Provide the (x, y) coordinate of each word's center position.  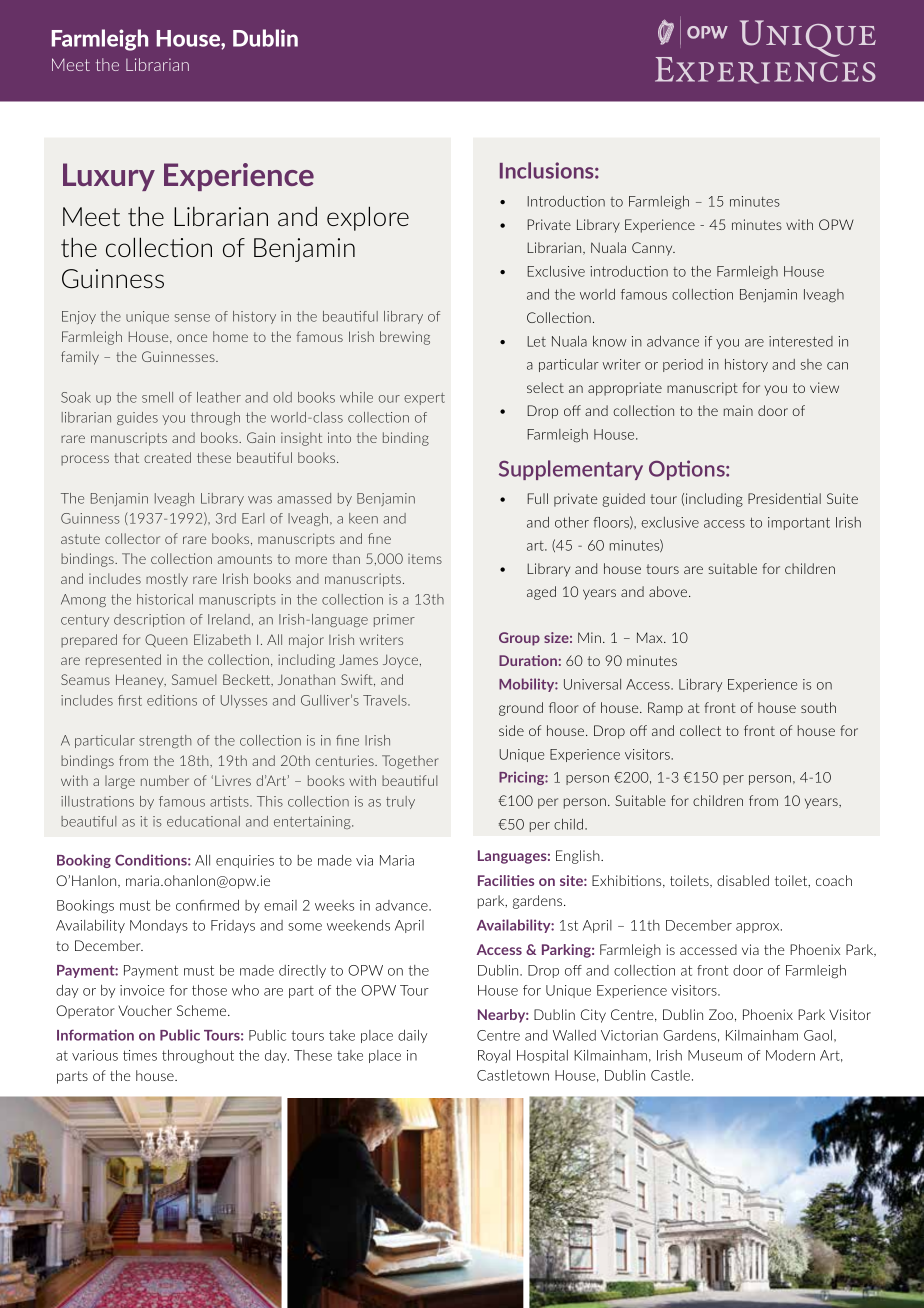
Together (410, 762)
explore (368, 218)
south (818, 707)
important (799, 523)
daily (412, 1036)
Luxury (109, 177)
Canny (653, 249)
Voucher (145, 1010)
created (167, 457)
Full (537, 498)
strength (165, 741)
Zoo (721, 1014)
